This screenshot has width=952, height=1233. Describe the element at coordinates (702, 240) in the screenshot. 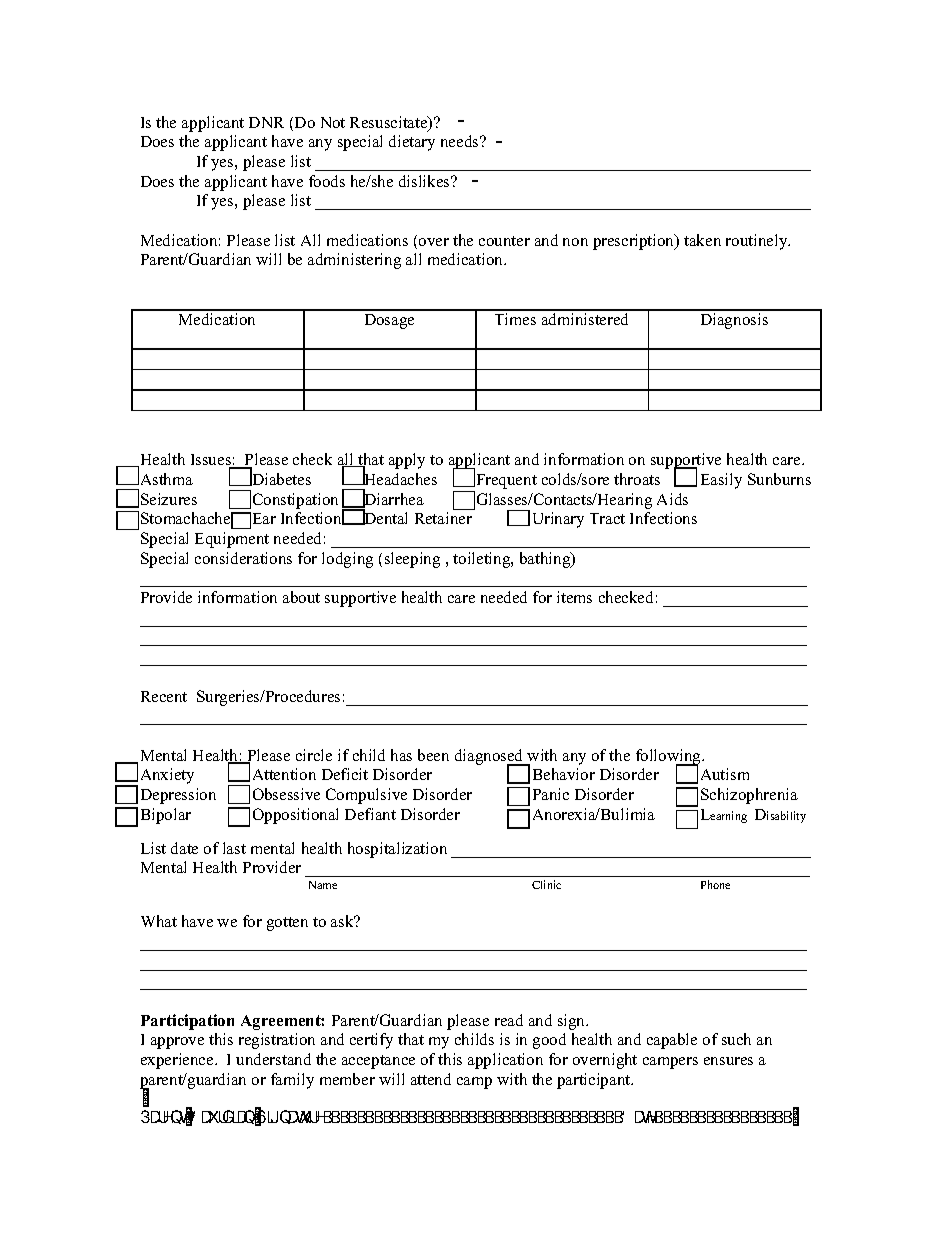

I see `taken` at that location.
